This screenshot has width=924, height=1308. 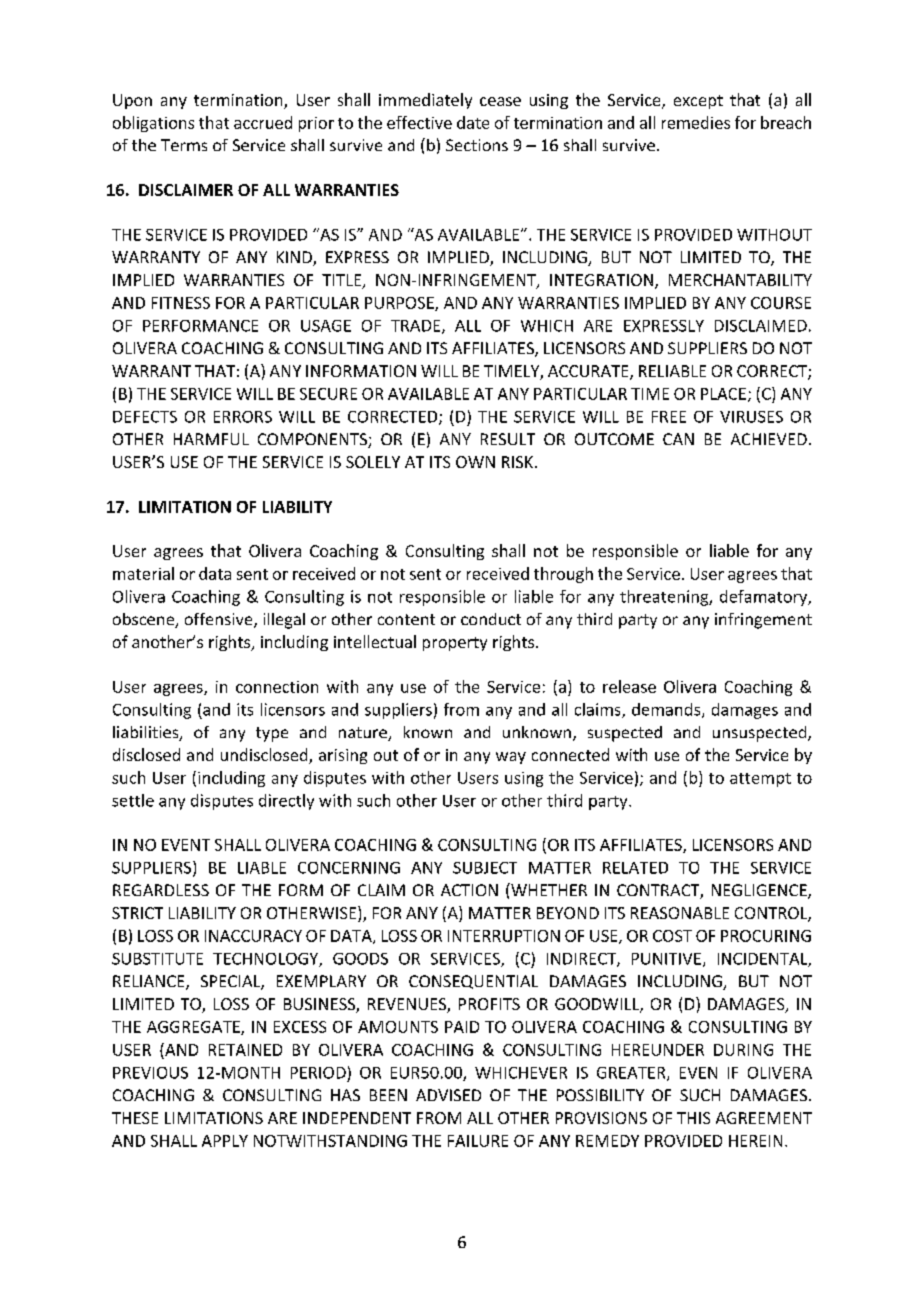 I want to click on defamatory, so click(x=765, y=598).
